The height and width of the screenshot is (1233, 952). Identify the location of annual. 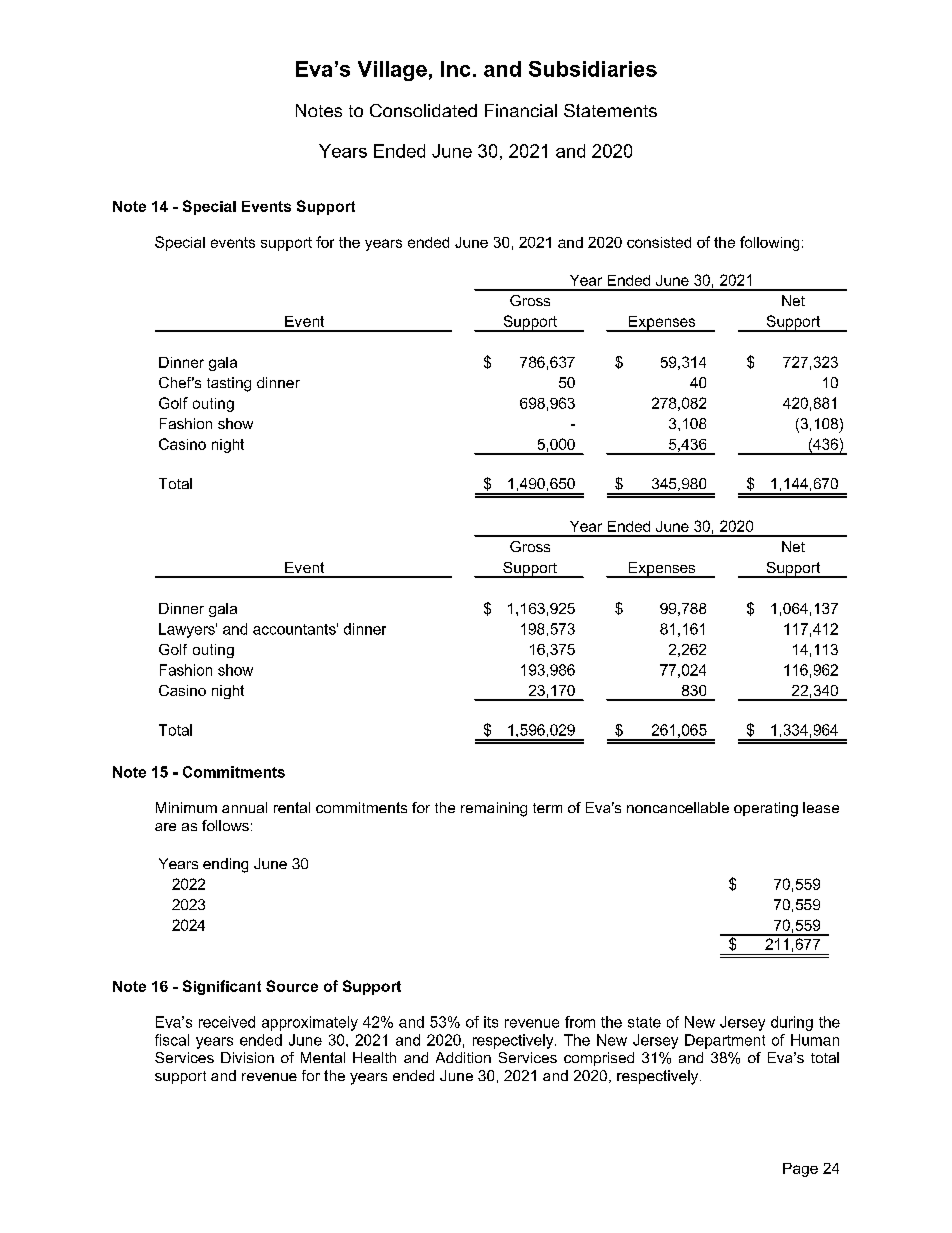
(244, 807).
